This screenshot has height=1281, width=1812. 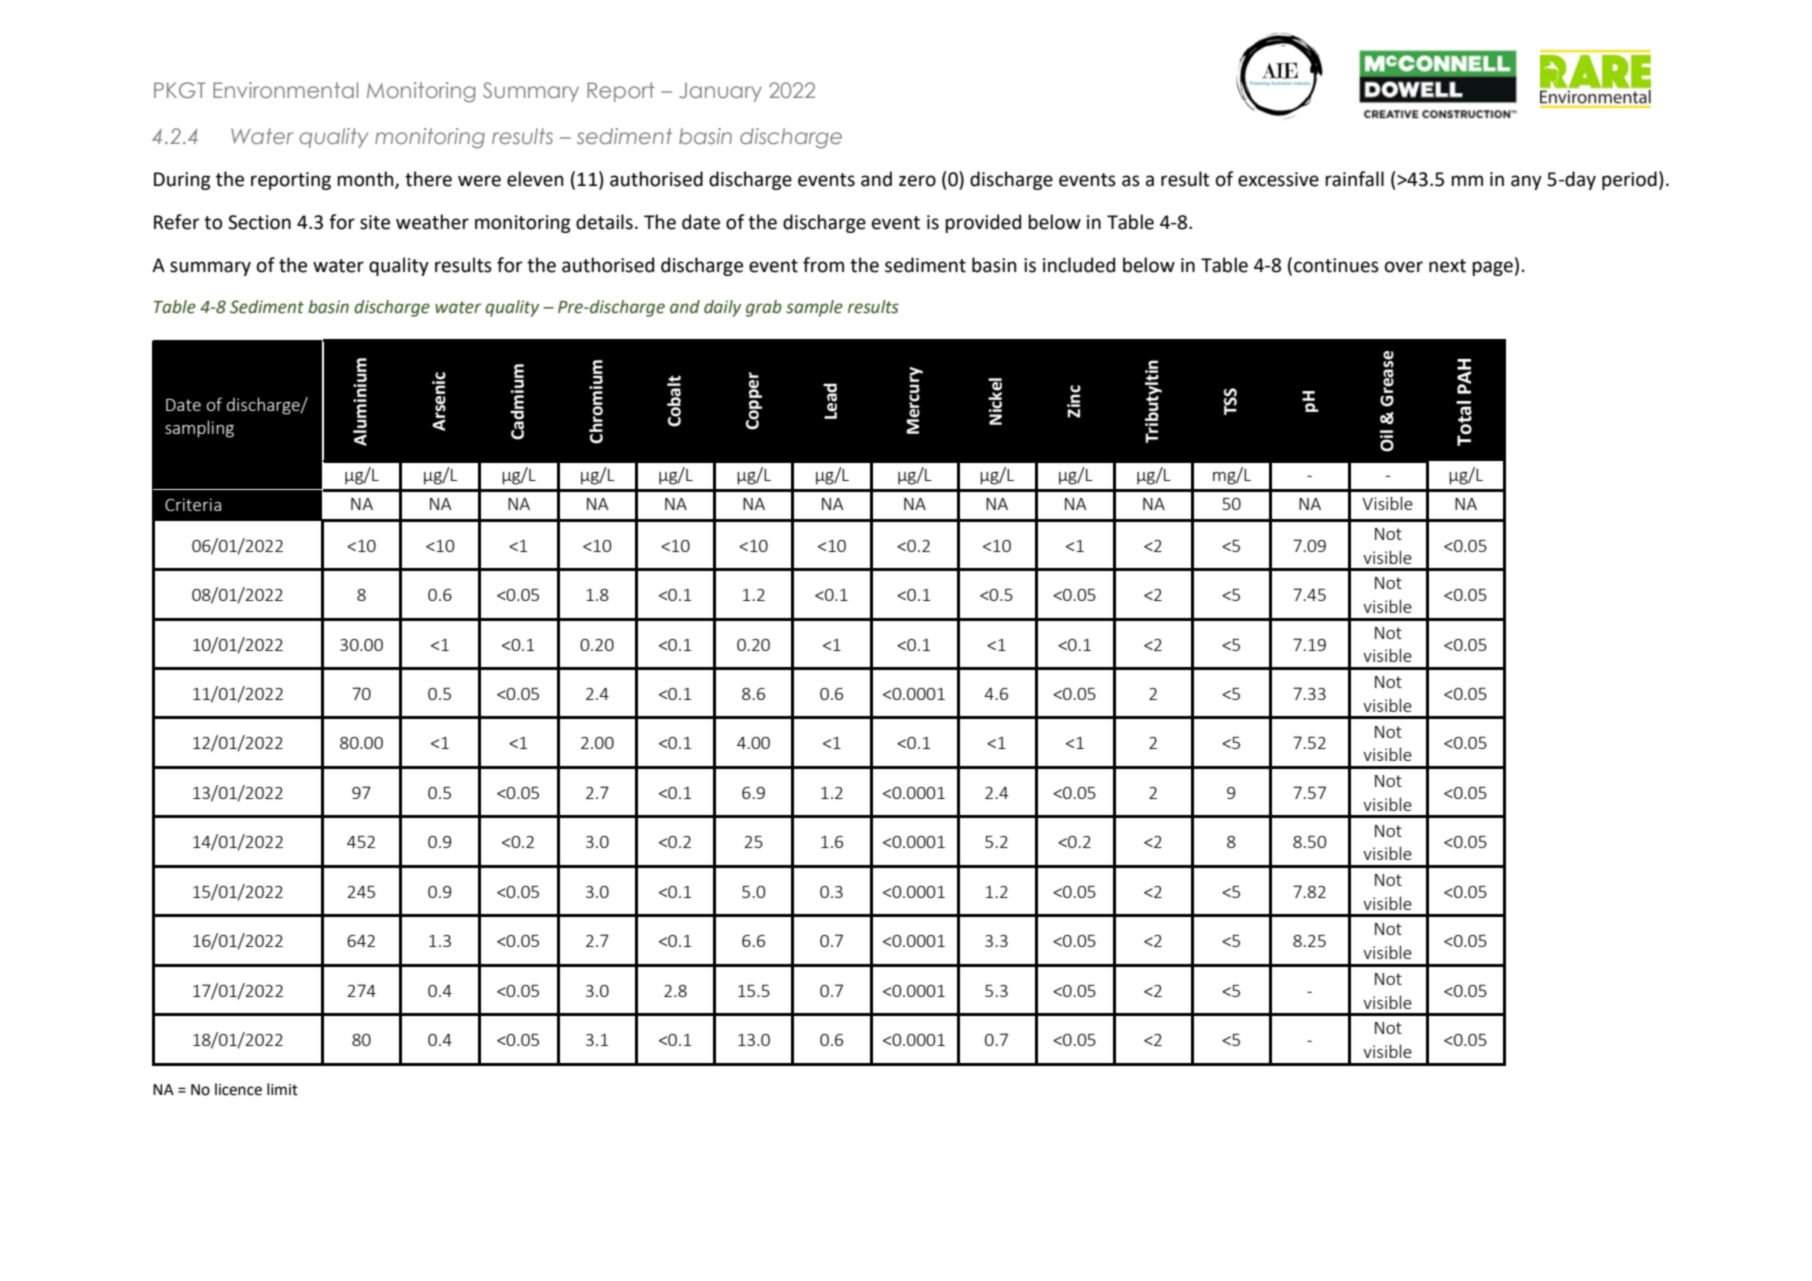 What do you see at coordinates (1404, 267) in the screenshot?
I see `over` at bounding box center [1404, 267].
